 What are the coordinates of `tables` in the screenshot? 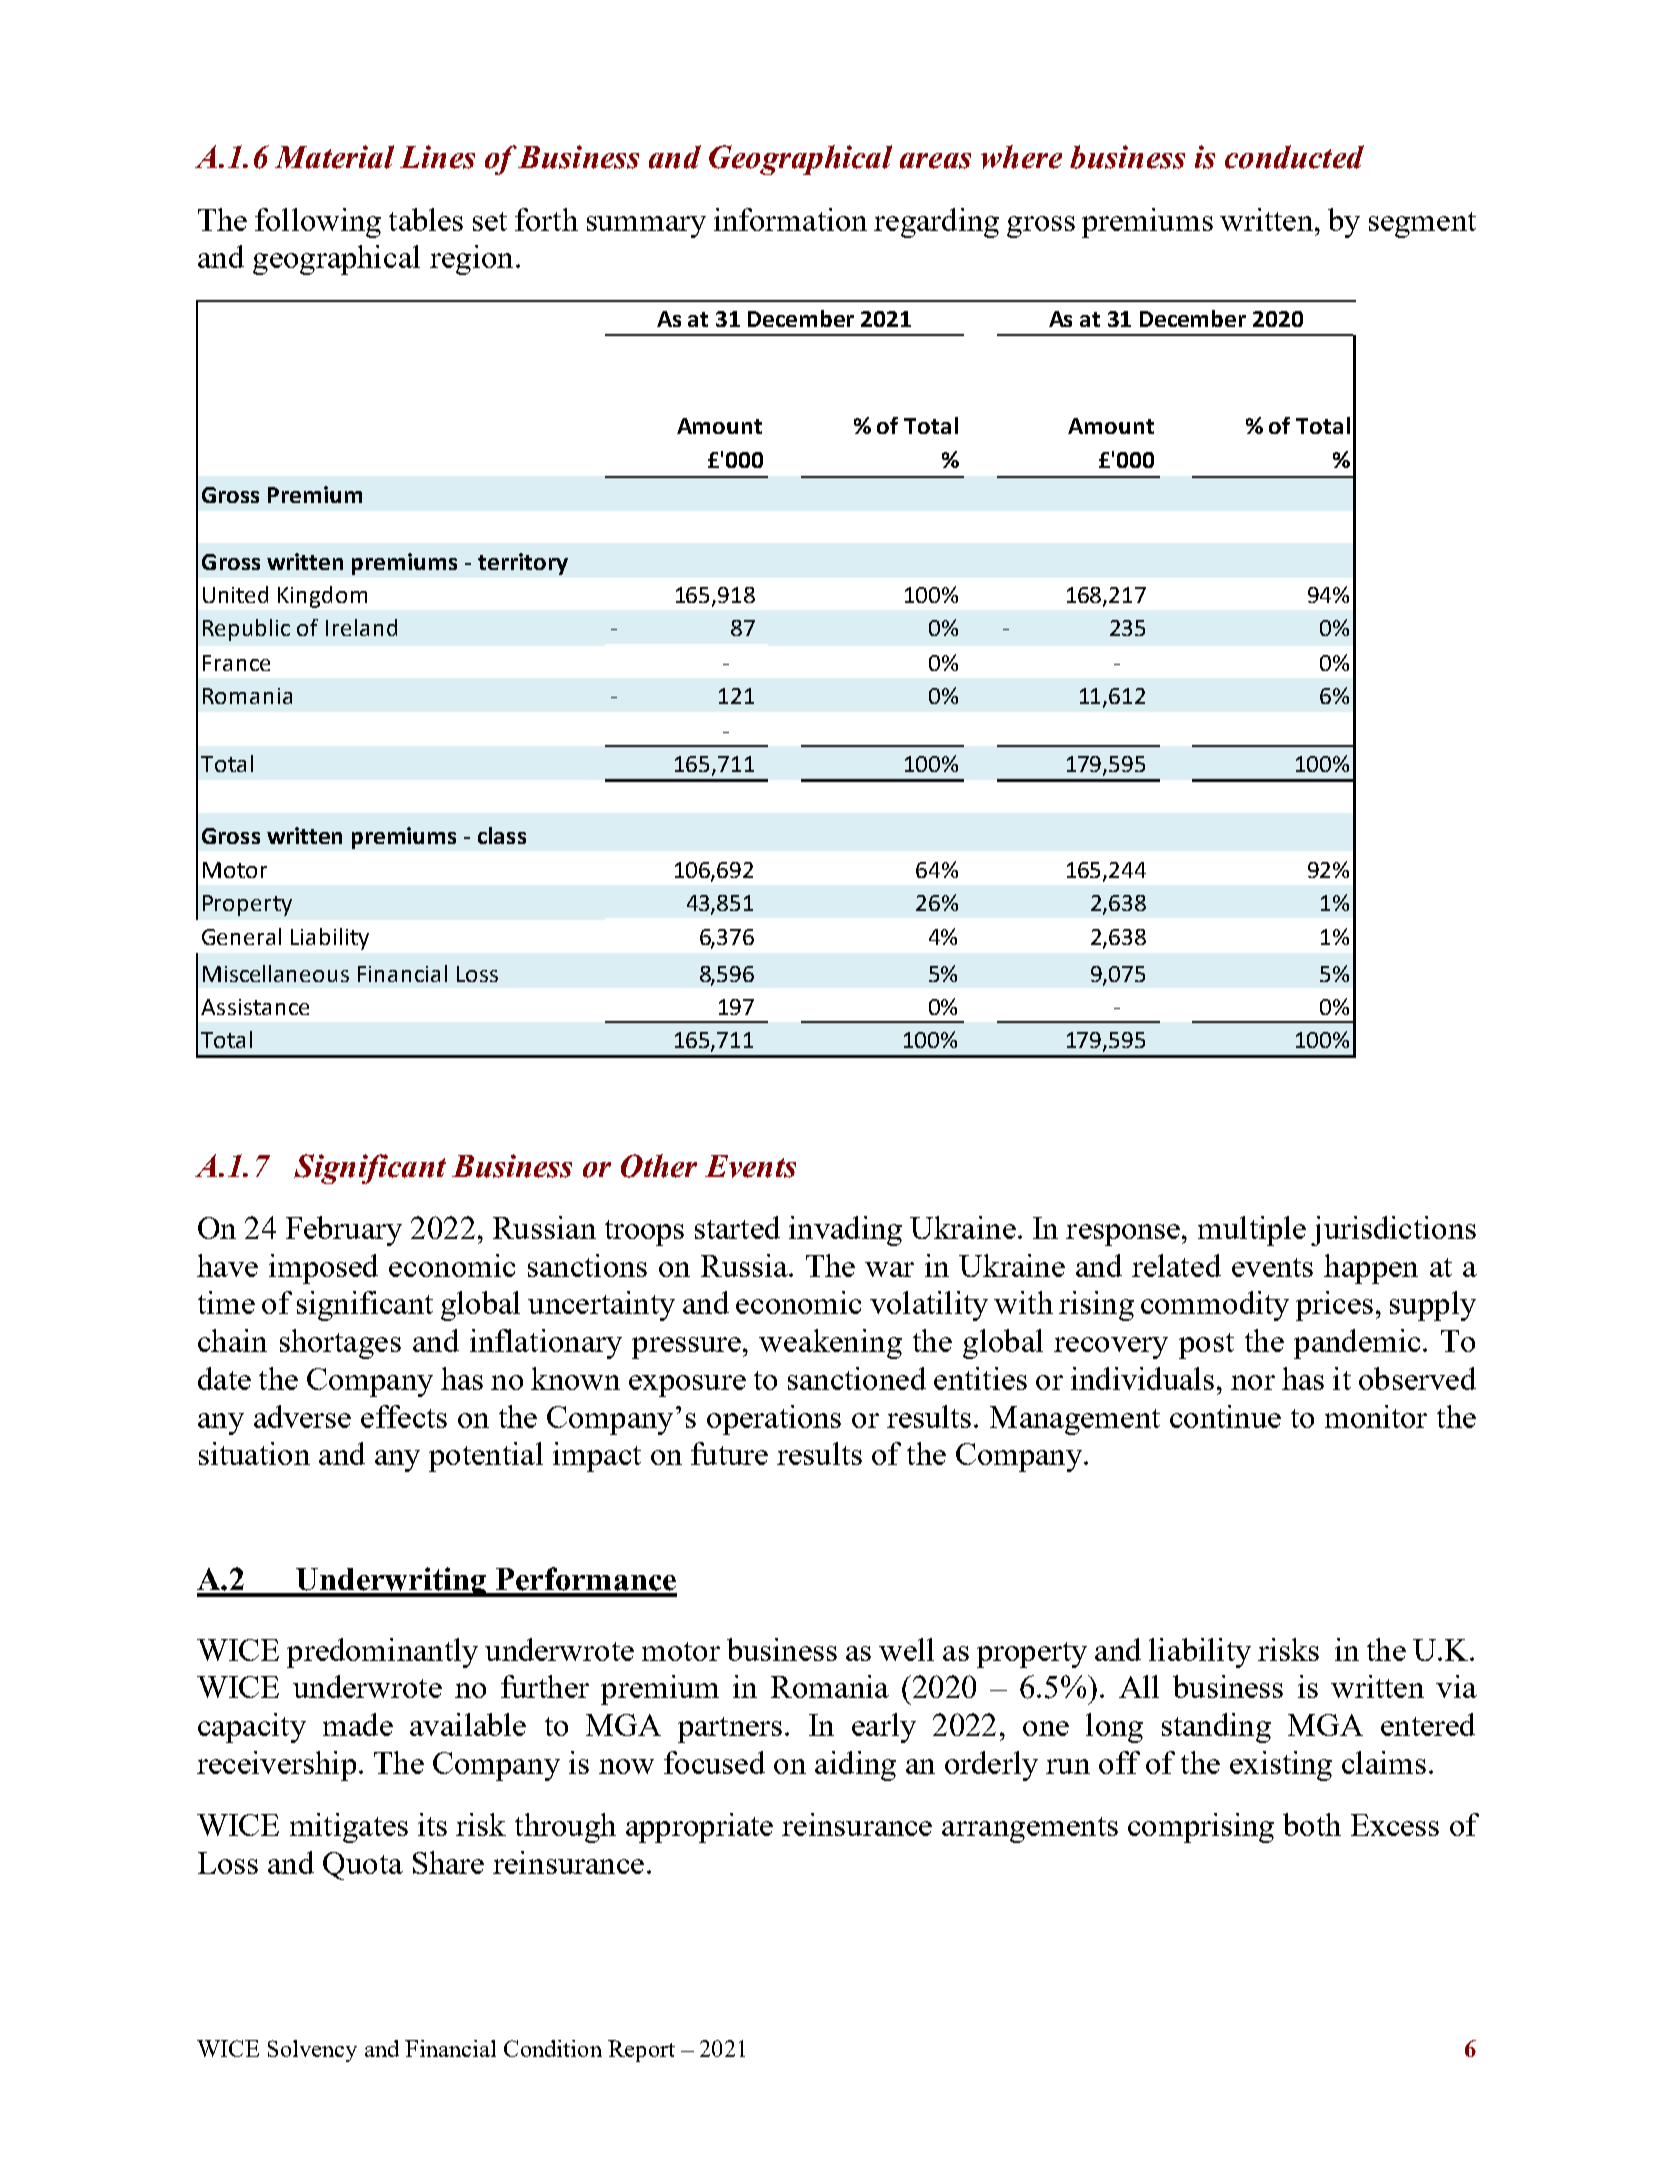 It's located at (426, 219).
